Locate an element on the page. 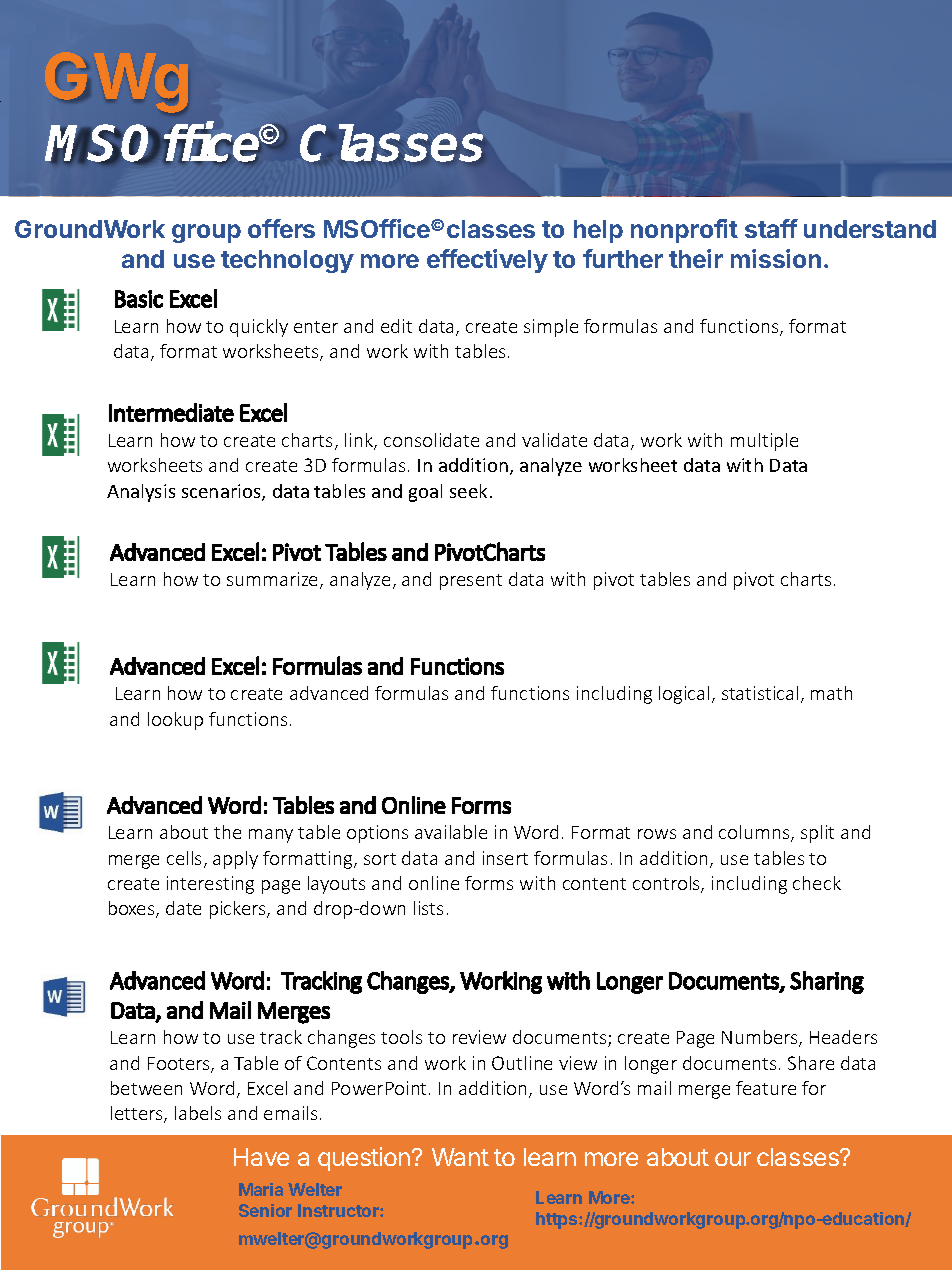 The image size is (952, 1270). present is located at coordinates (471, 582).
